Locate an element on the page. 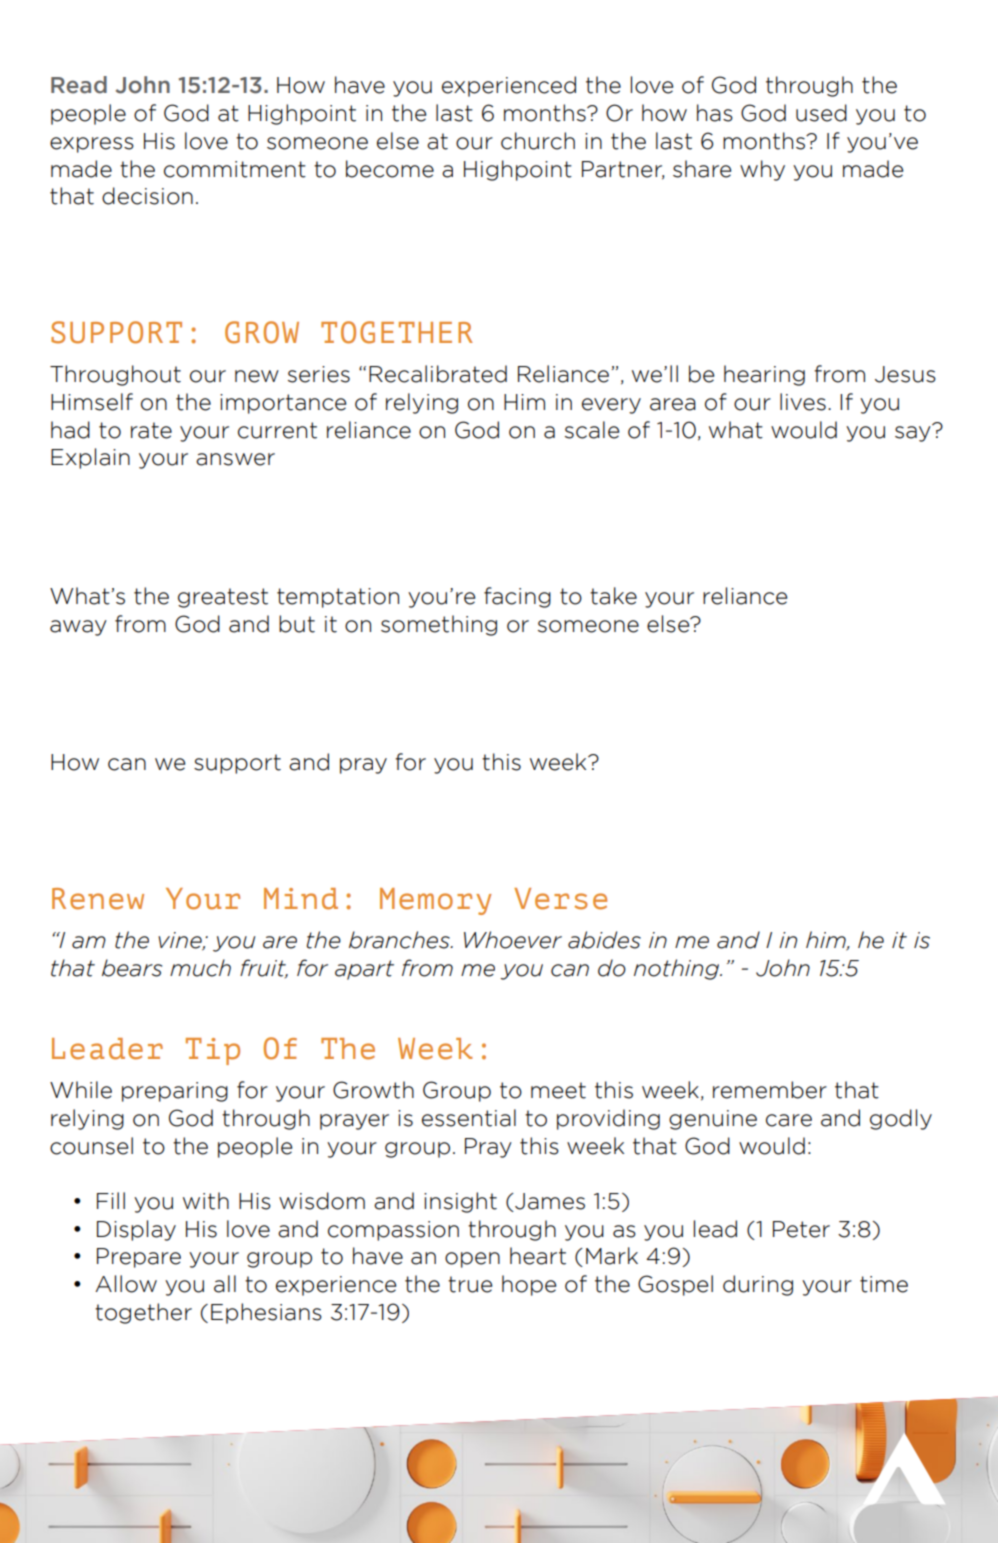  true is located at coordinates (470, 1284).
